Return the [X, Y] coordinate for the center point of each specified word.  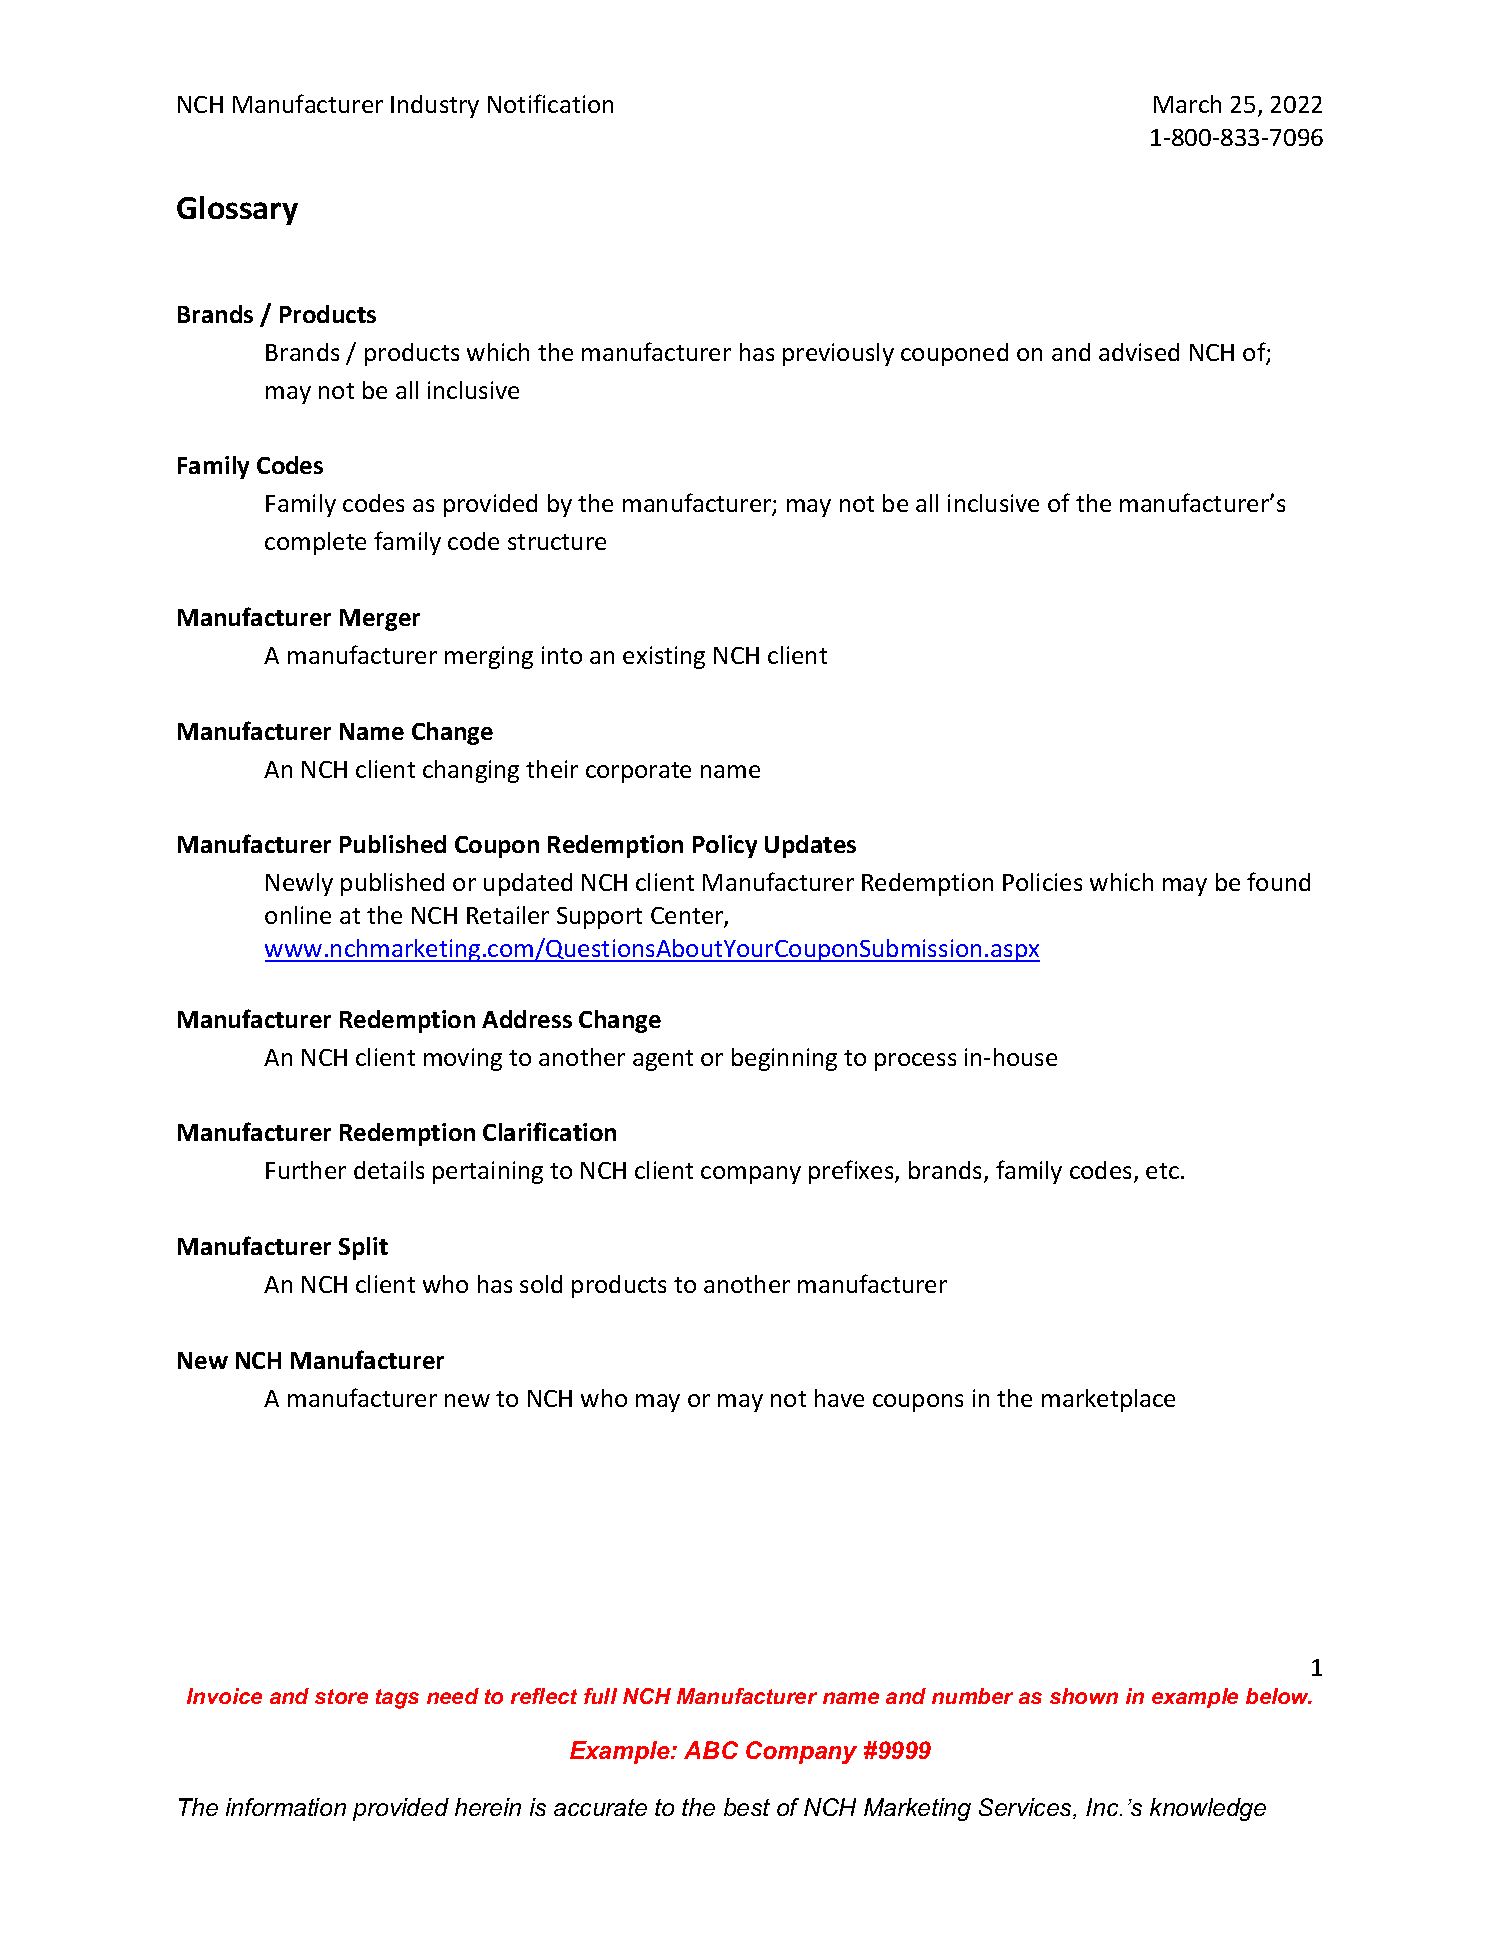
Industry [435, 106]
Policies [1042, 882]
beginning [784, 1059]
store [341, 1696]
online [298, 915]
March [1187, 104]
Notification [550, 103]
